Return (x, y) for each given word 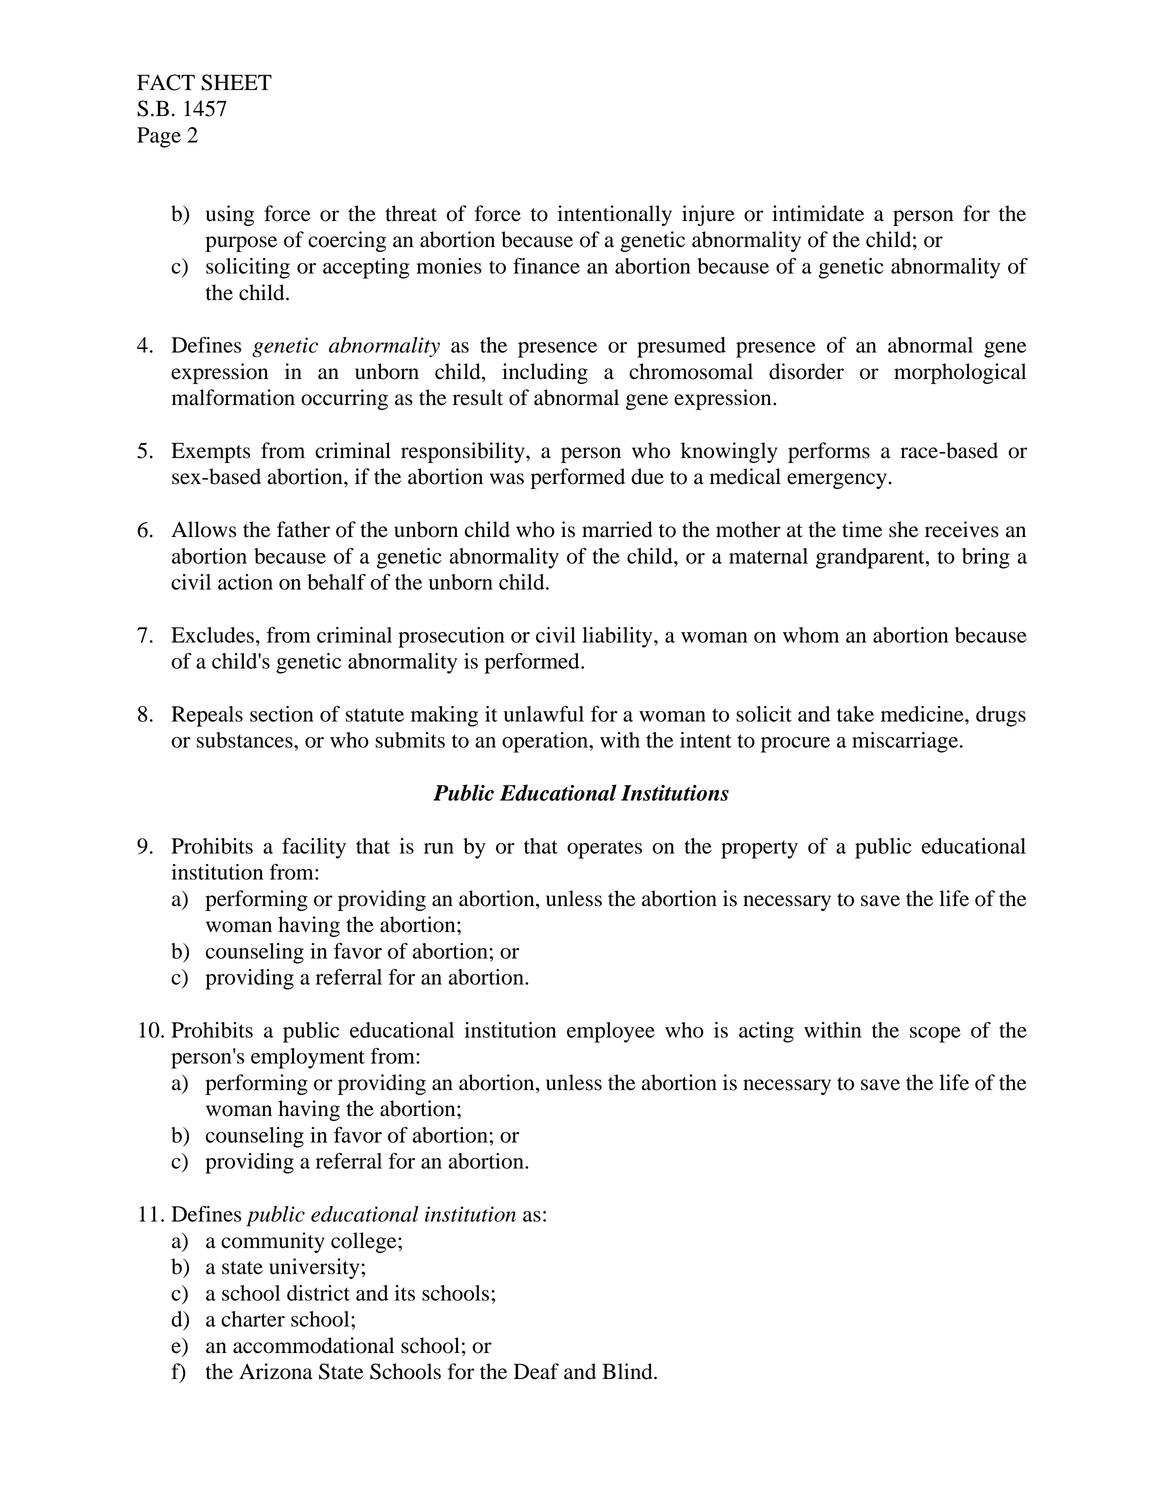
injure (708, 215)
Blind (628, 1371)
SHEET (236, 82)
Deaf (536, 1371)
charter (253, 1319)
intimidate (818, 213)
